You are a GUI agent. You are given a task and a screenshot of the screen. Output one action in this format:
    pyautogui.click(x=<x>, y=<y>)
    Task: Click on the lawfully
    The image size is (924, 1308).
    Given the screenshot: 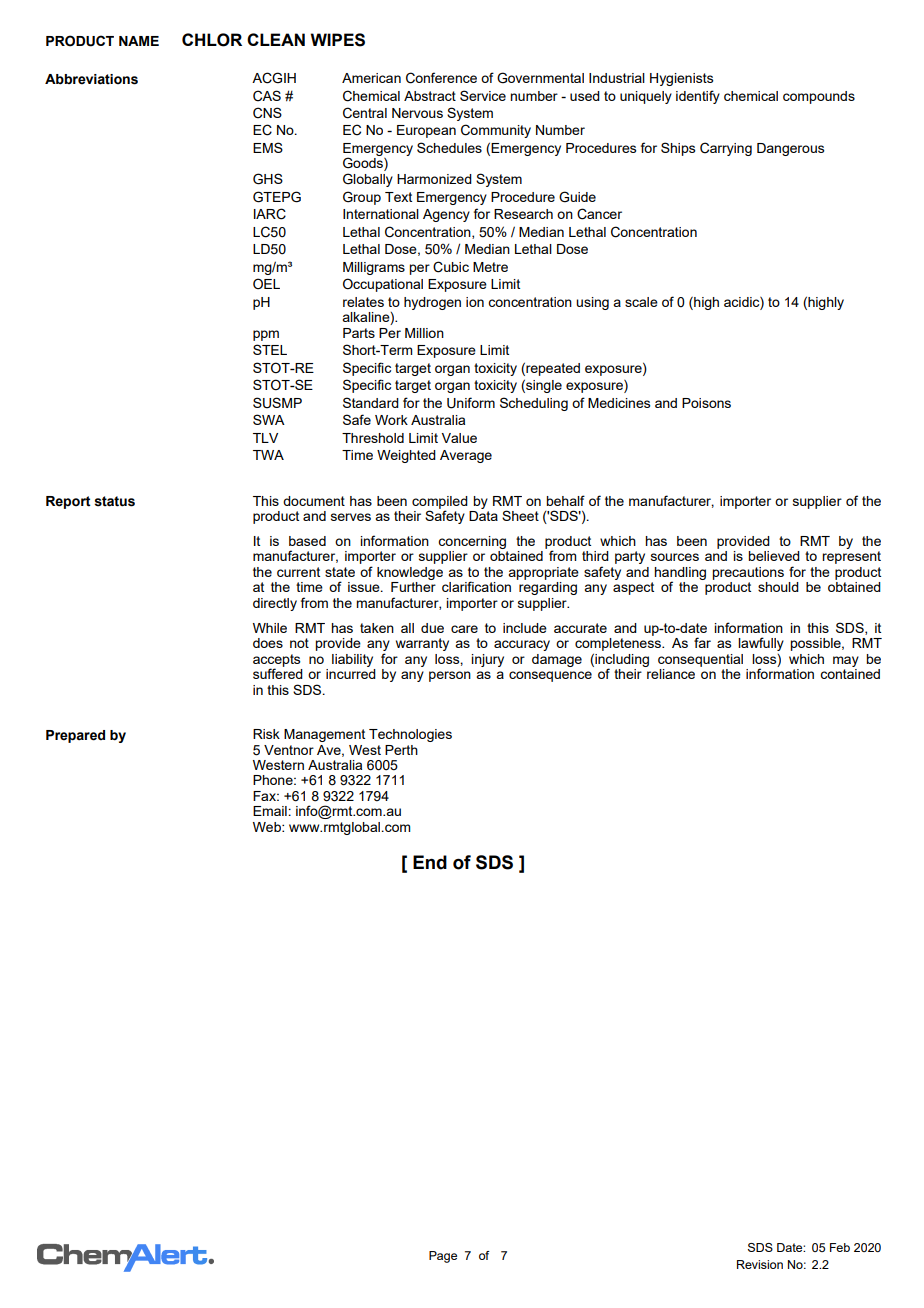 What is the action you would take?
    pyautogui.click(x=761, y=644)
